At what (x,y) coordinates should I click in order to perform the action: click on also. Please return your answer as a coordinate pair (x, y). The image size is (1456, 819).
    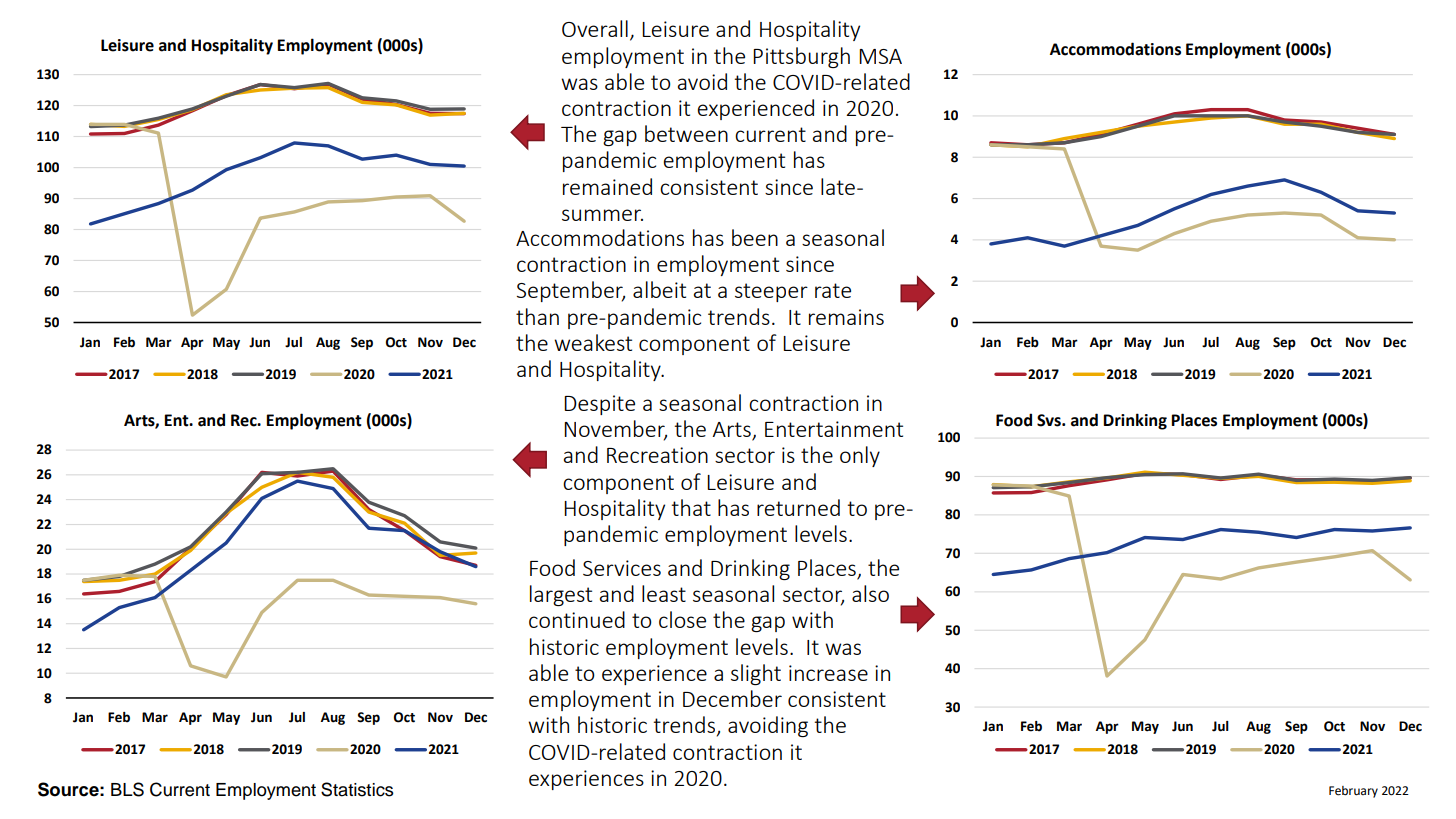
    Looking at the image, I should click on (870, 593).
